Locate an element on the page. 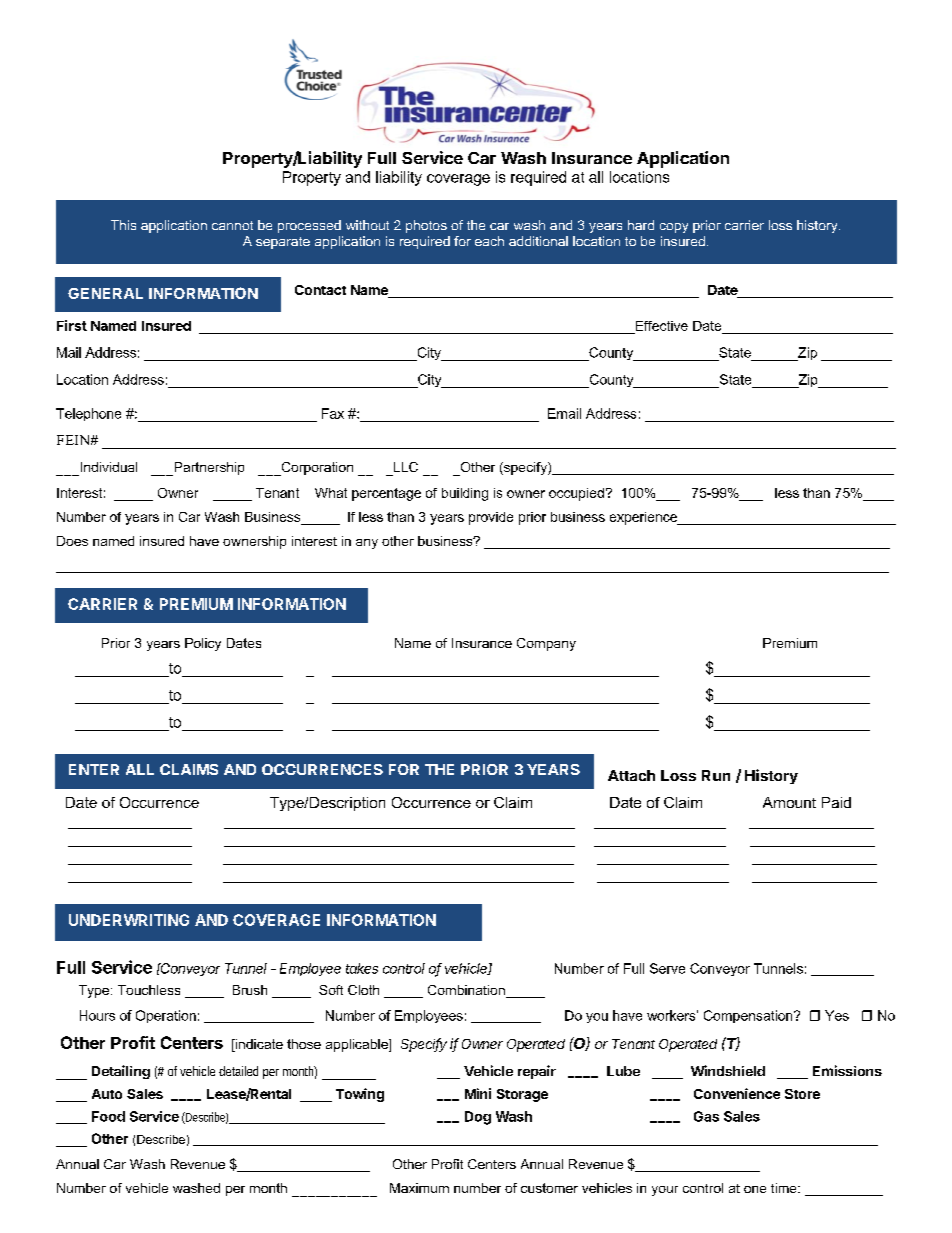 The width and height of the image is (952, 1233). provide is located at coordinates (491, 518).
